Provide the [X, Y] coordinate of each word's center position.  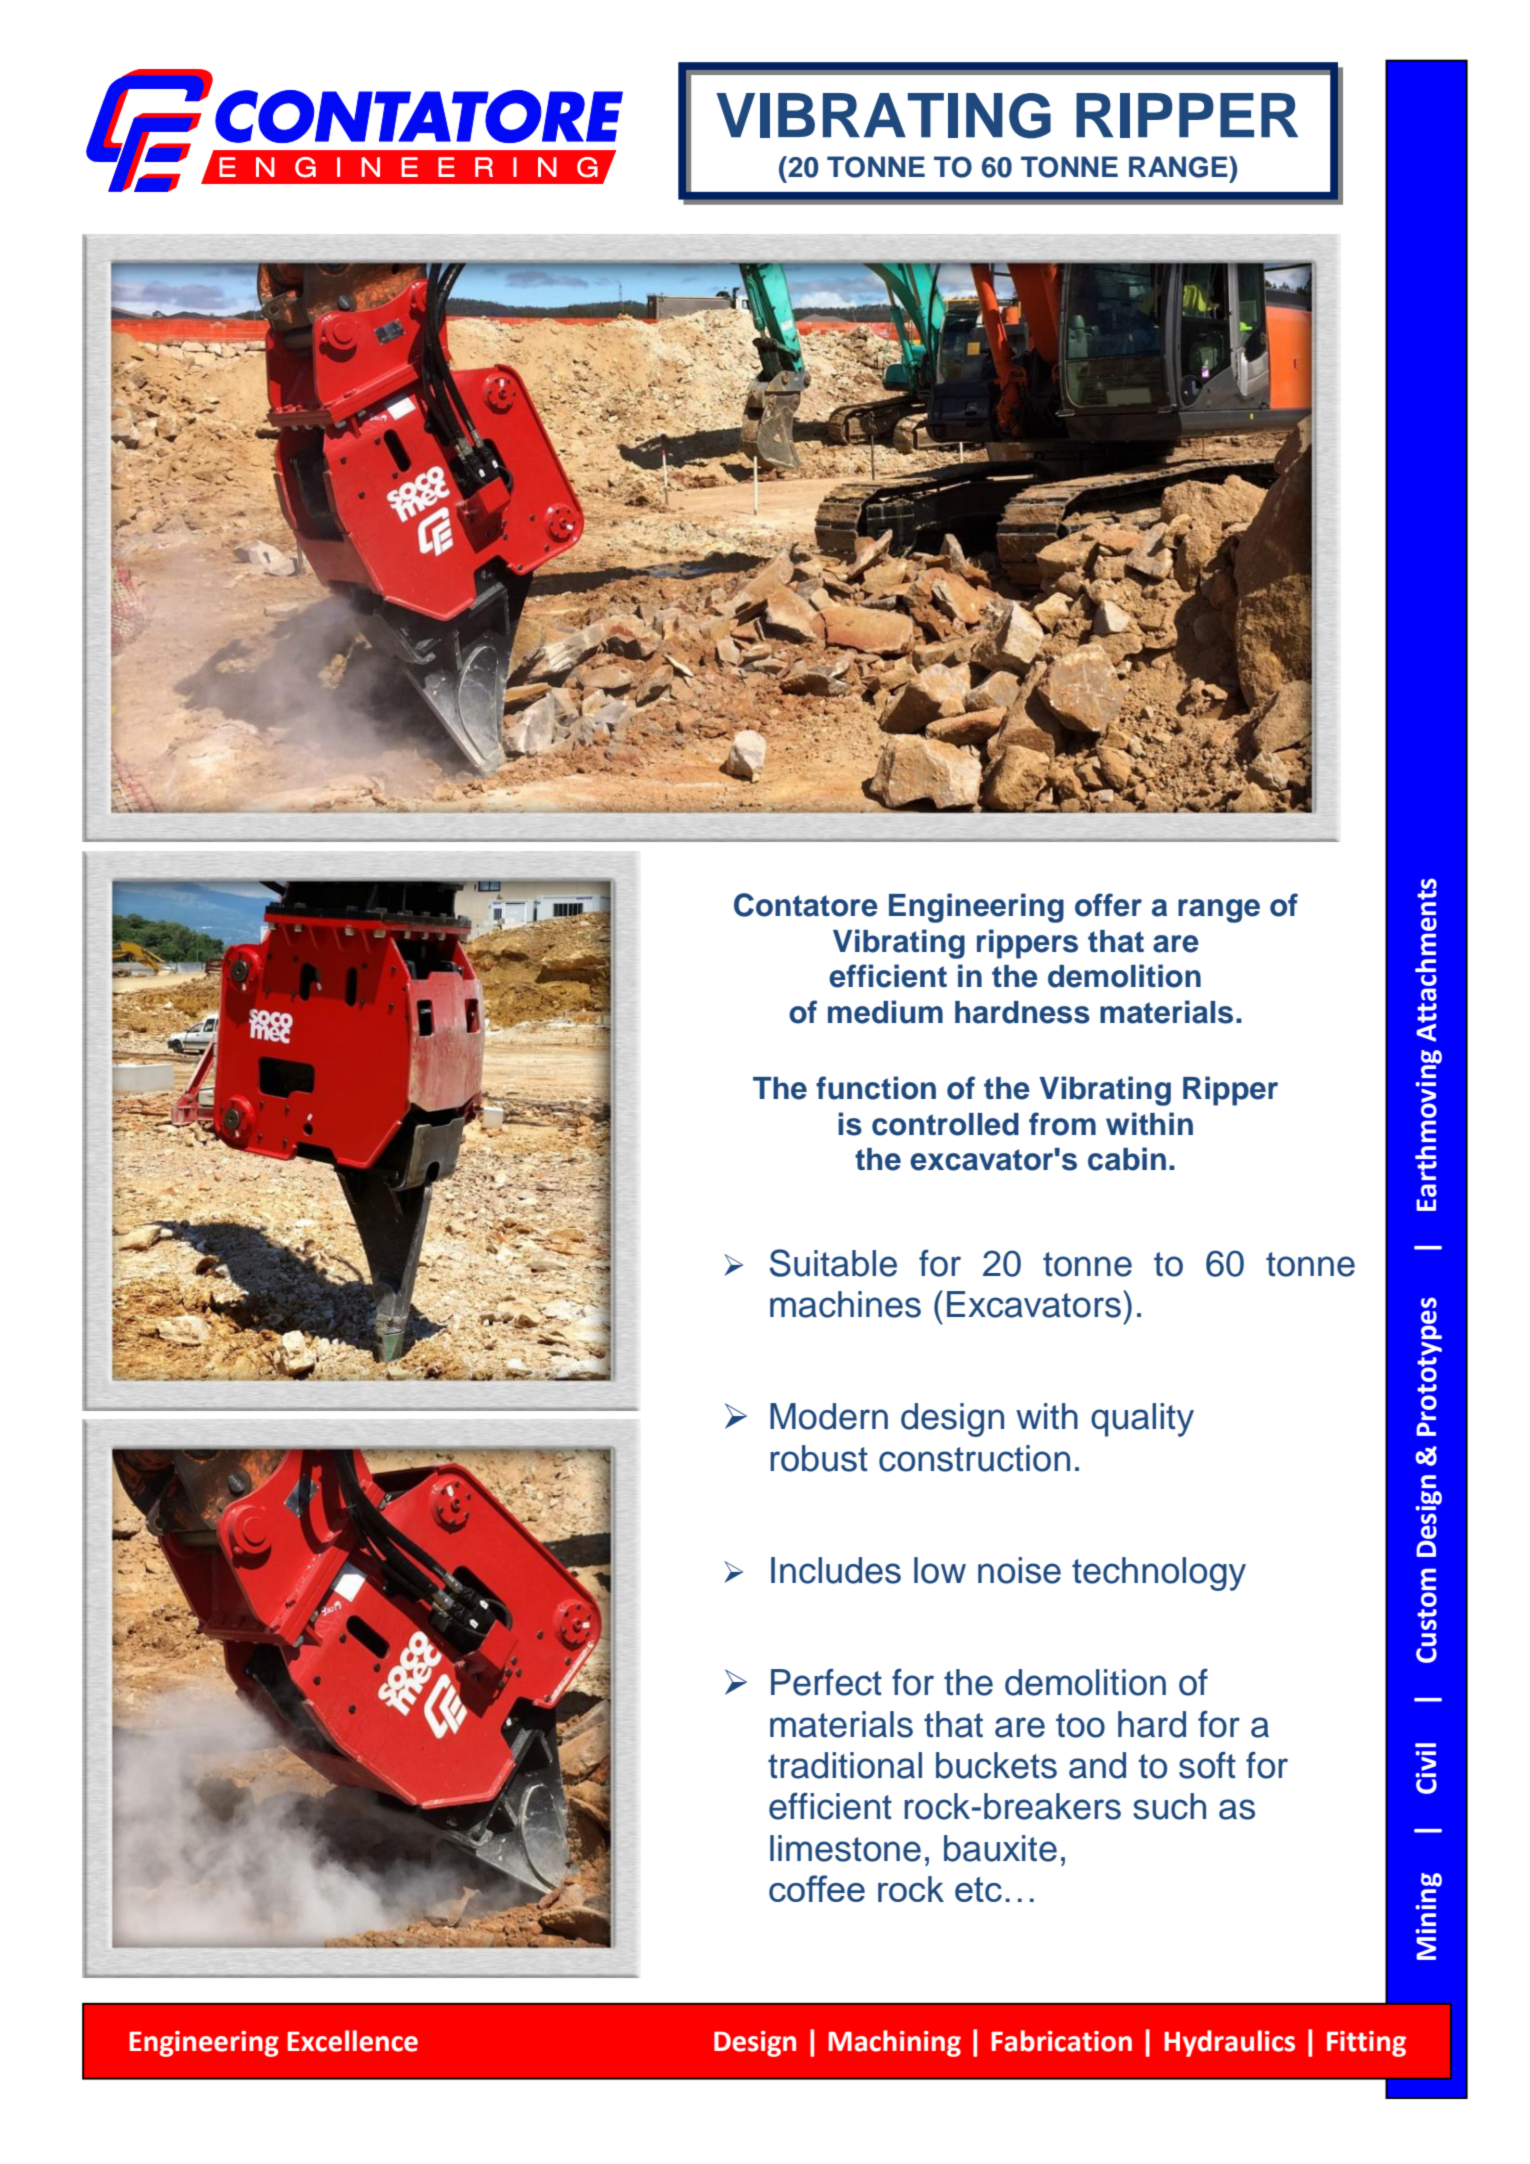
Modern [829, 1416]
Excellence [352, 2041]
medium [885, 1012]
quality [1142, 1420]
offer [1108, 905]
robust [819, 1458]
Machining [894, 2043]
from [1062, 1124]
